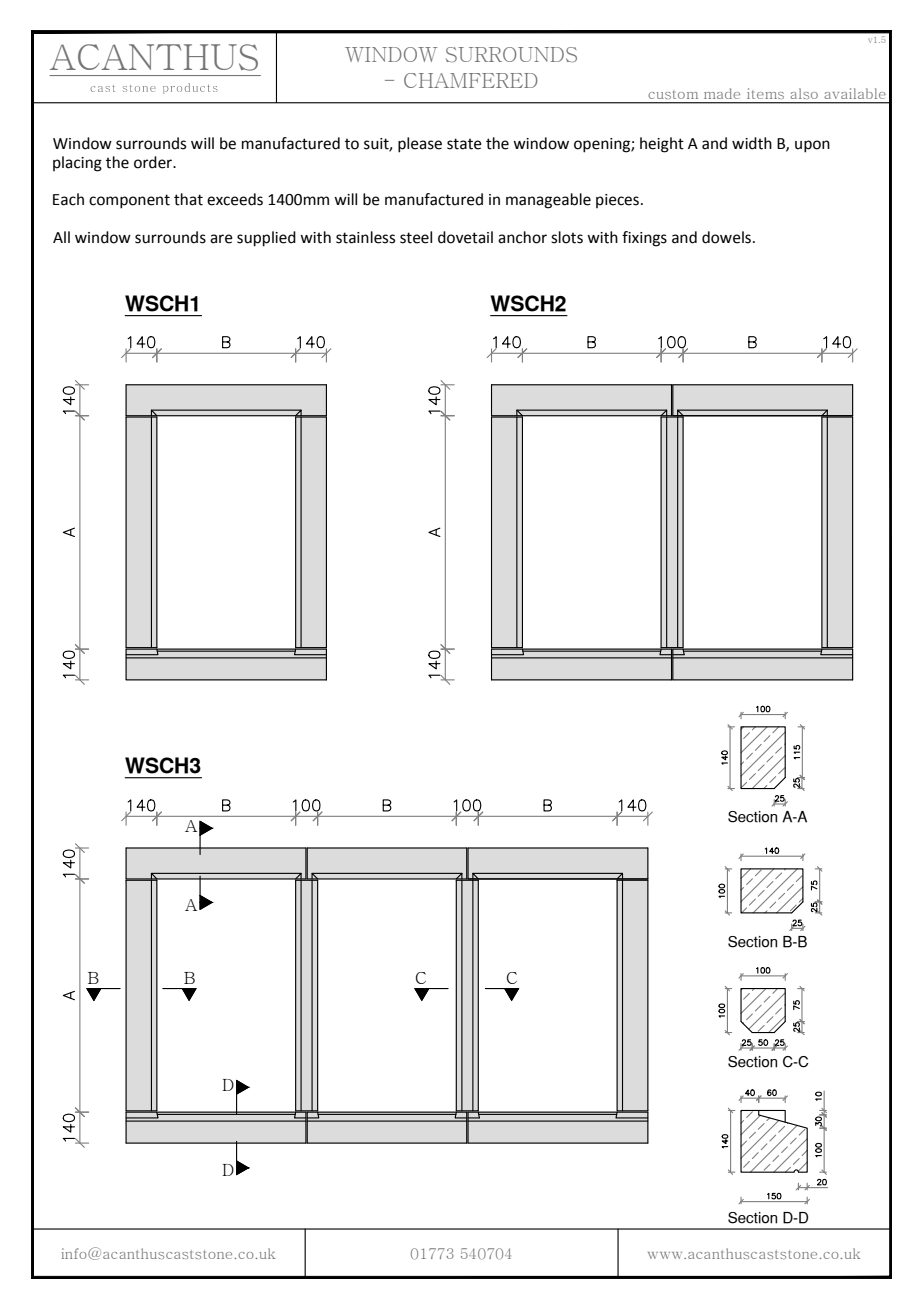  I want to click on that, so click(188, 199).
